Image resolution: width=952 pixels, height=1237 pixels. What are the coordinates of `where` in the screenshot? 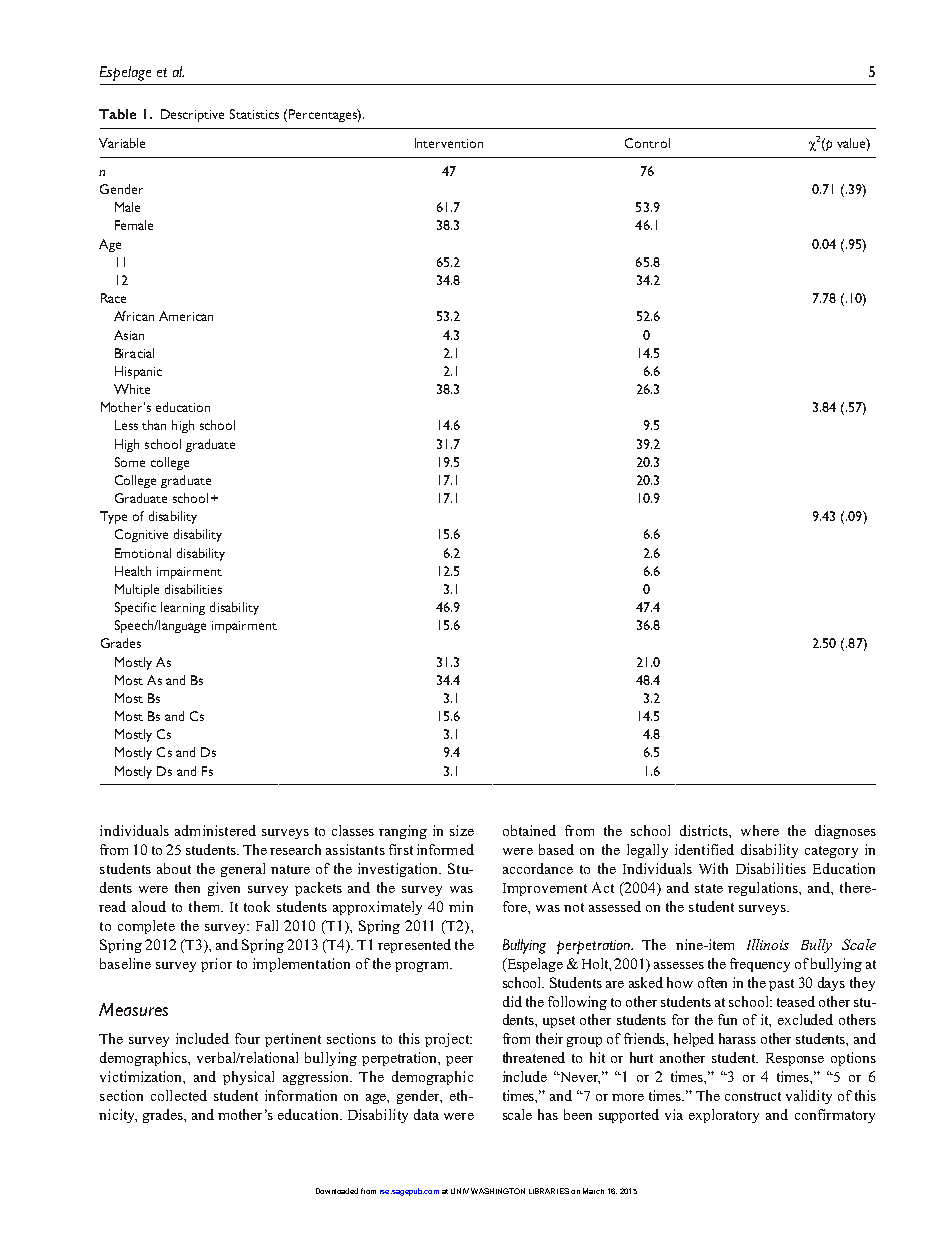 It's located at (760, 830).
